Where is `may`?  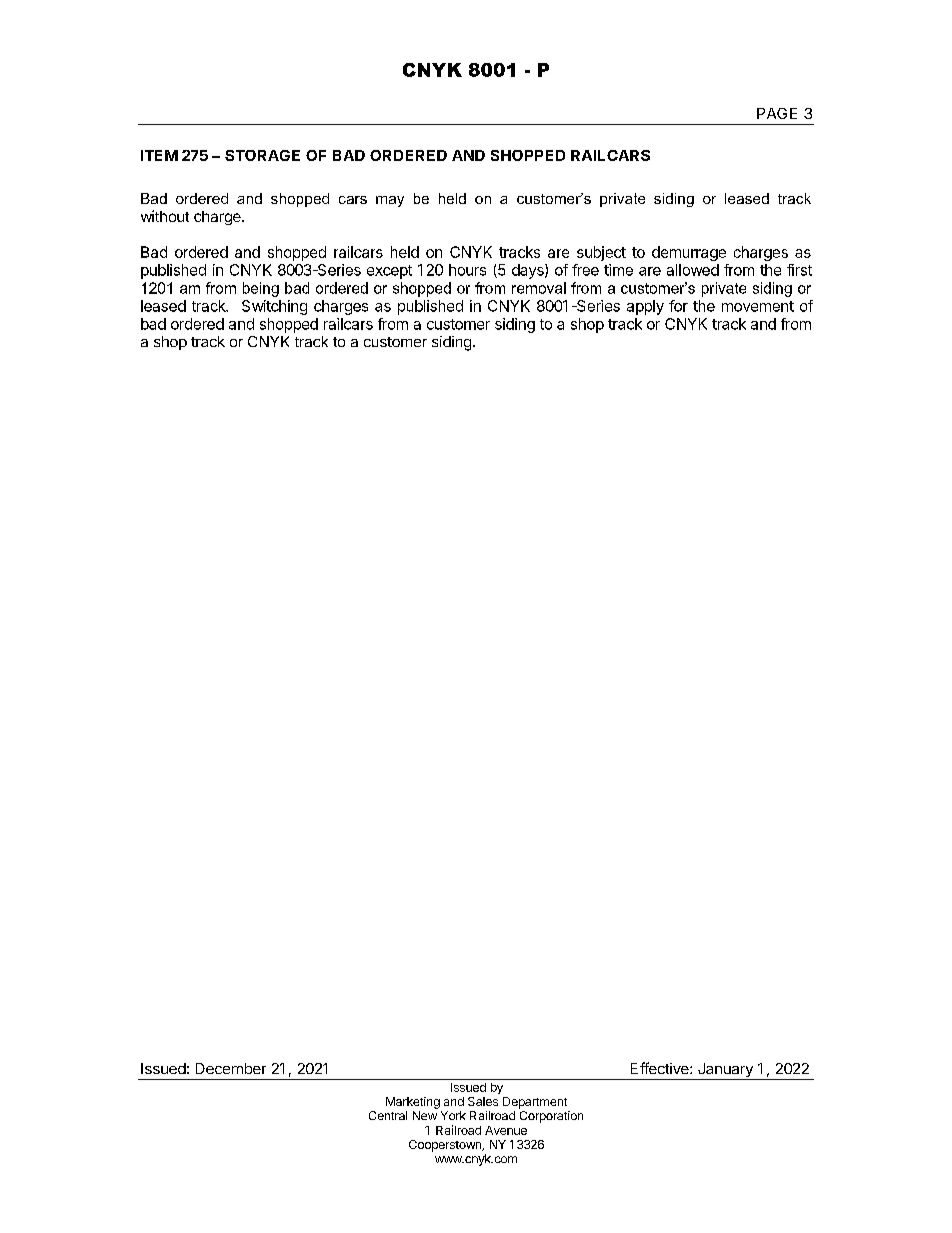
may is located at coordinates (390, 201).
